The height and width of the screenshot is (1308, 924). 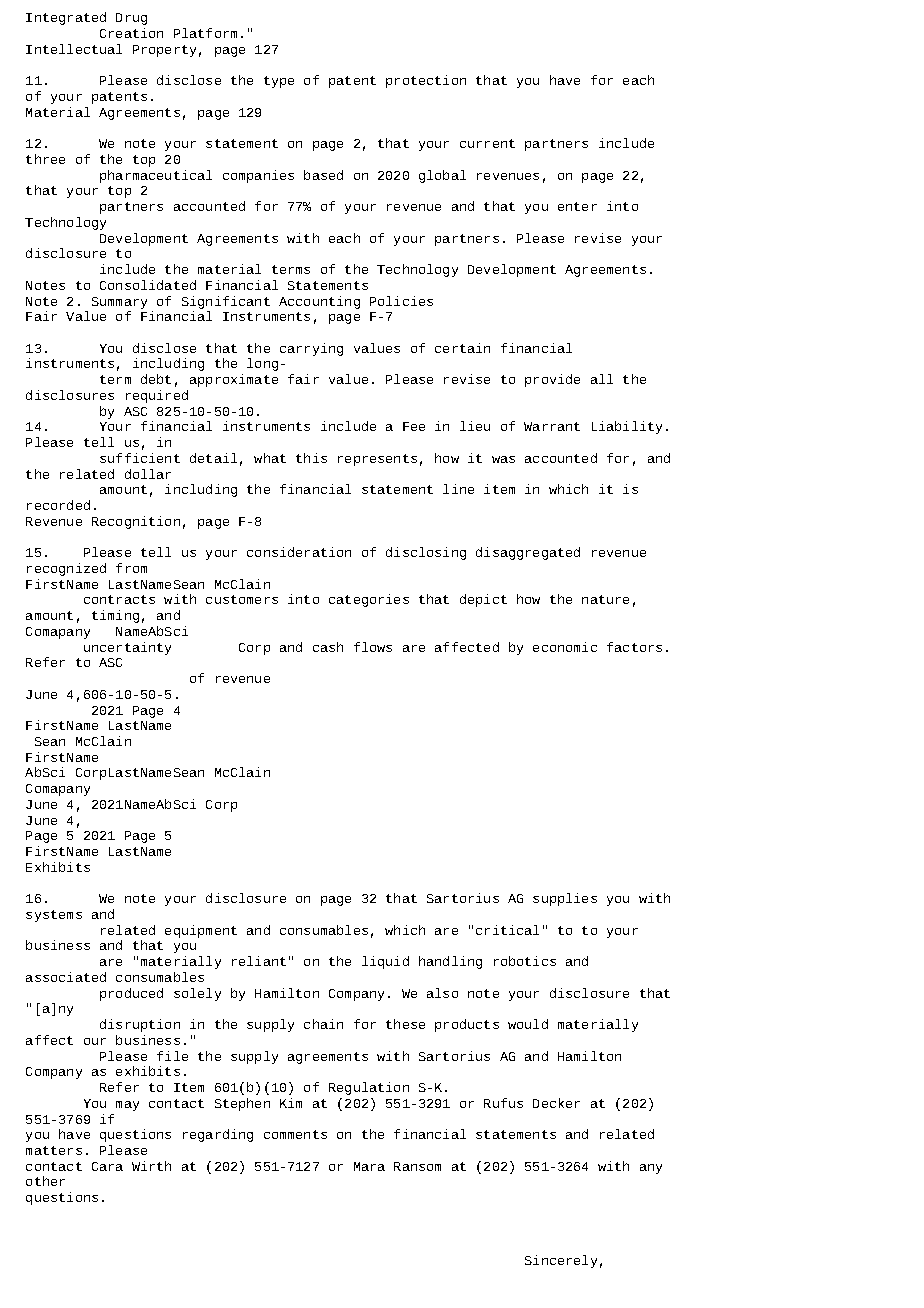 I want to click on supplies, so click(x=565, y=899).
